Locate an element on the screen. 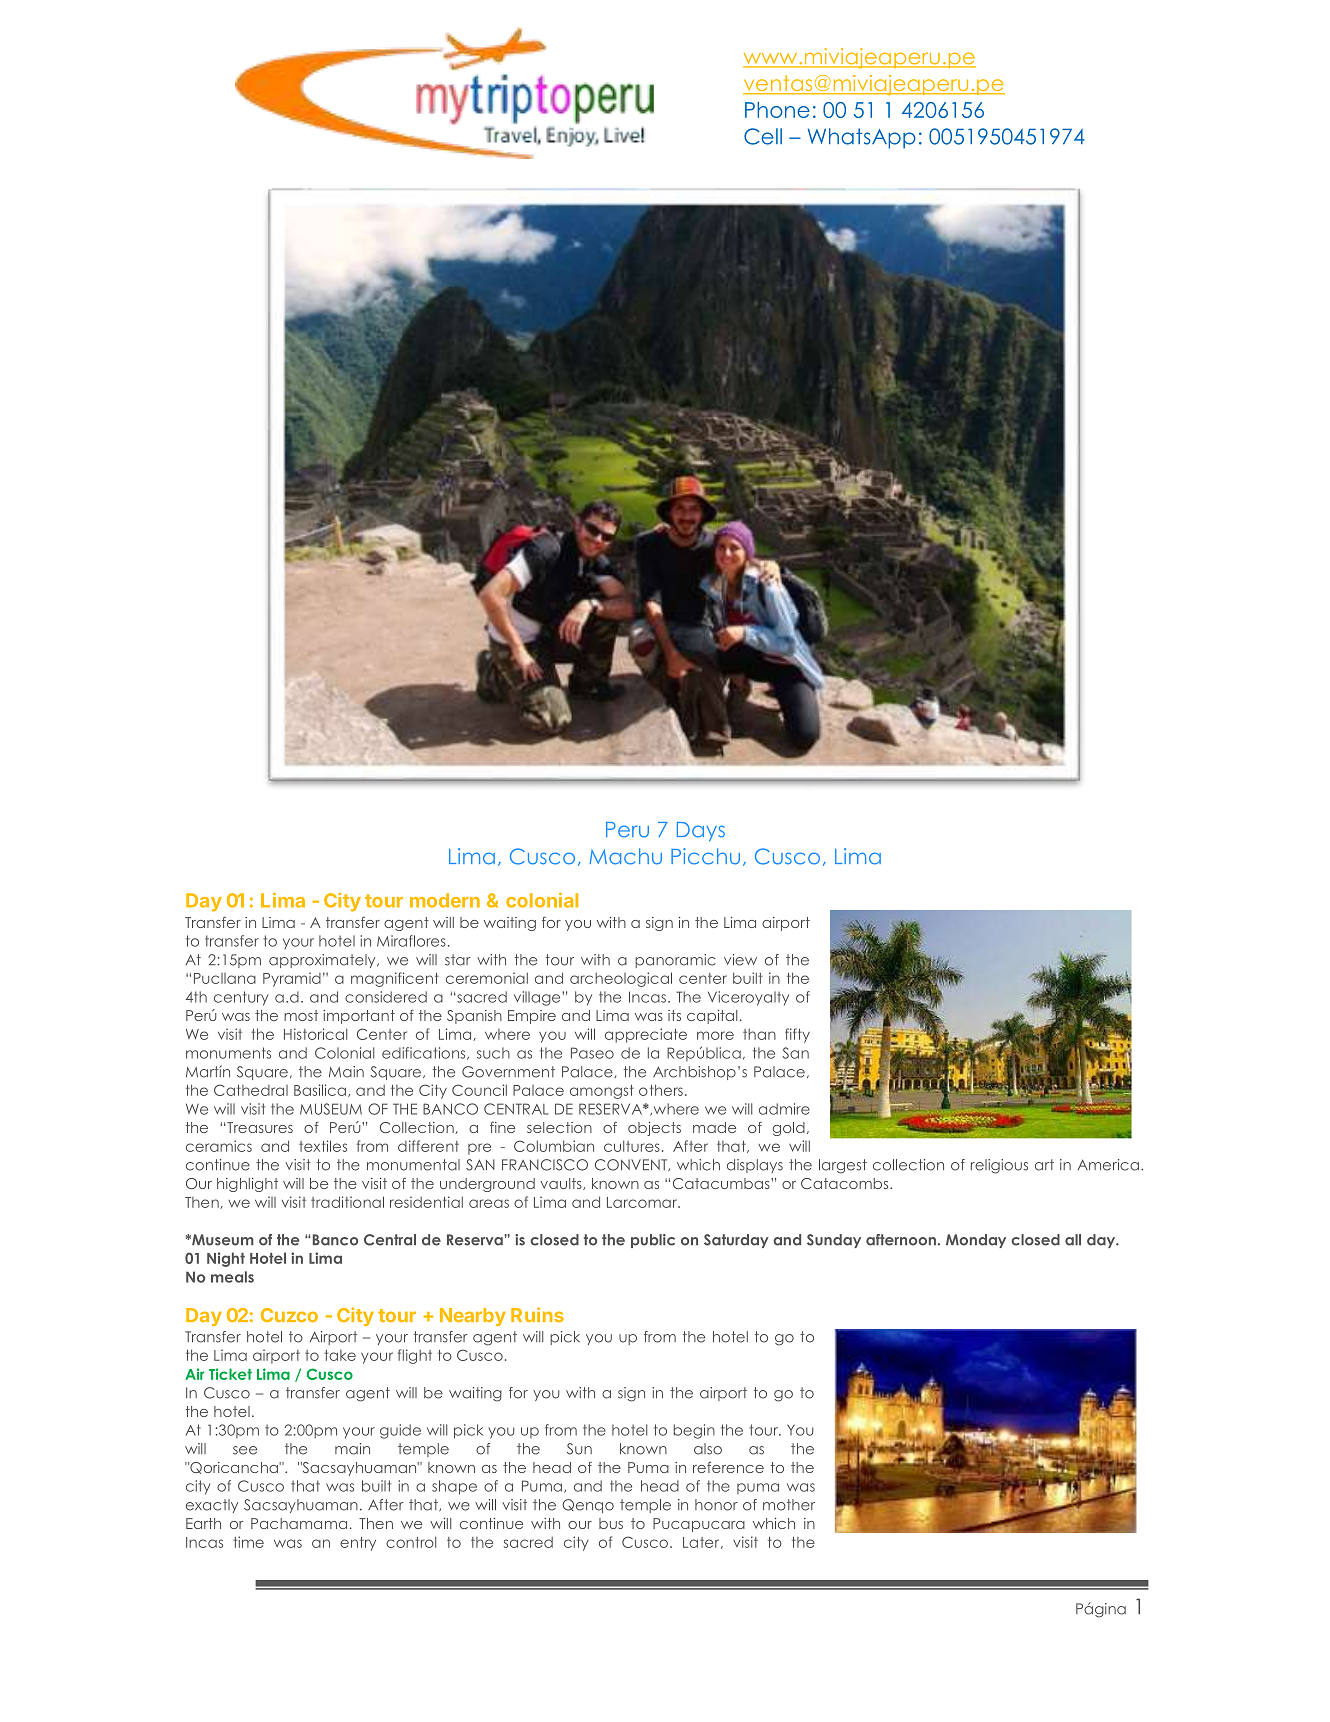 The height and width of the screenshot is (1722, 1330). Pachamama is located at coordinates (299, 1523).
